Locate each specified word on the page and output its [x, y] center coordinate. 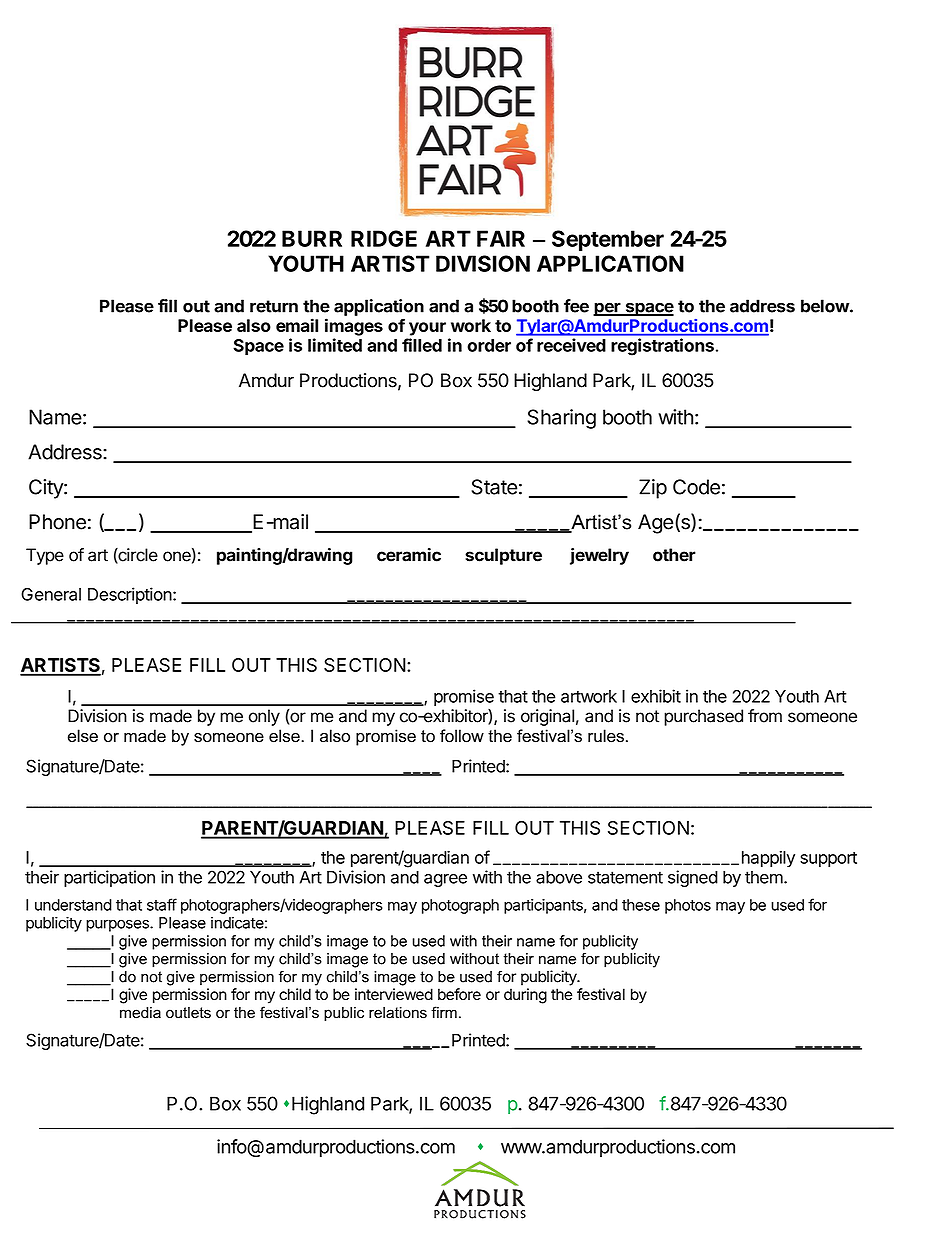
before [459, 994]
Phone [57, 522]
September [608, 240]
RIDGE [384, 238]
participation [109, 878]
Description [130, 595]
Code [696, 487]
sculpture [503, 556]
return [274, 306]
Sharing [561, 419]
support [828, 859]
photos [688, 906]
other [674, 555]
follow [462, 736]
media [140, 1013]
